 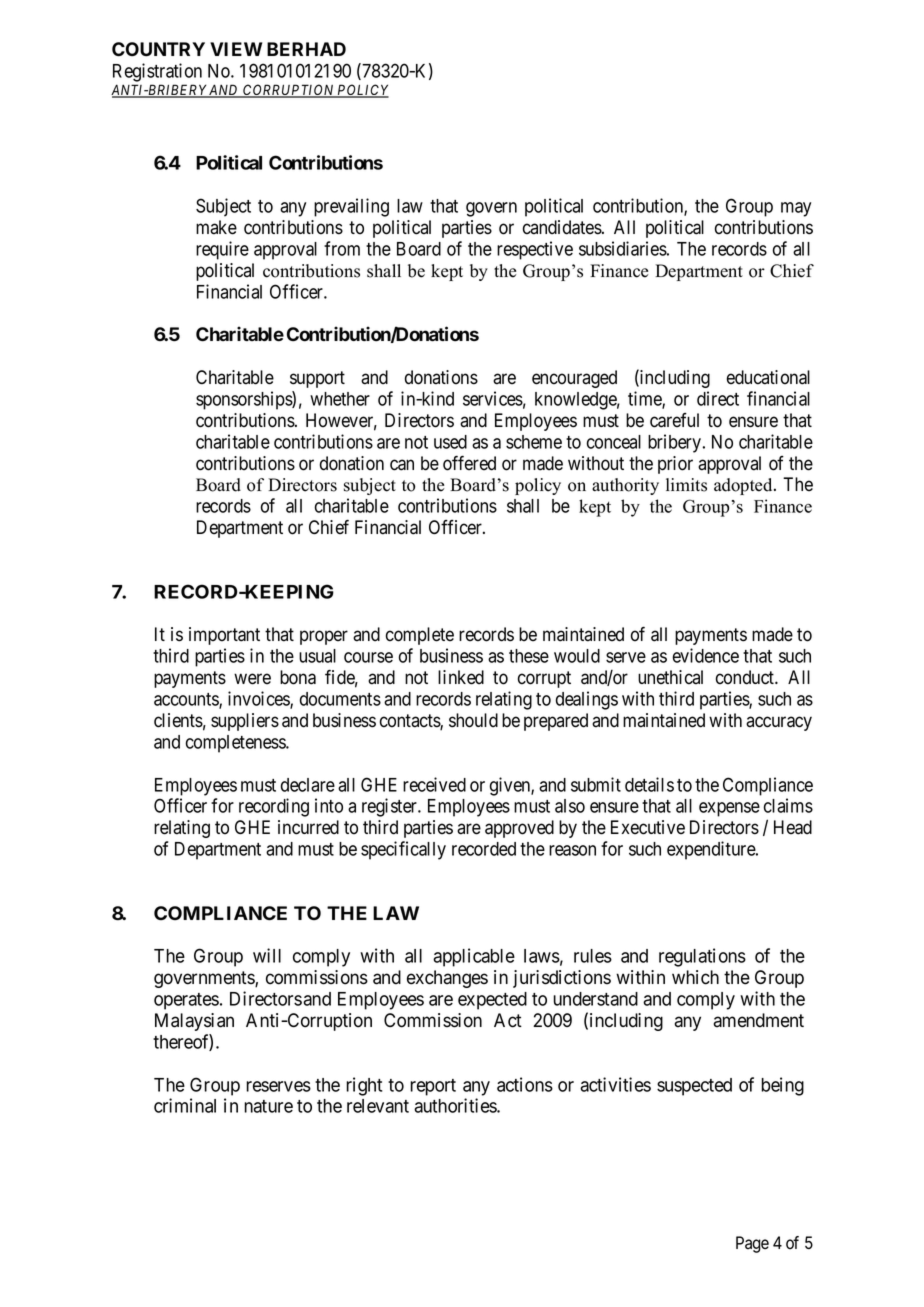 I want to click on educational, so click(x=768, y=377).
